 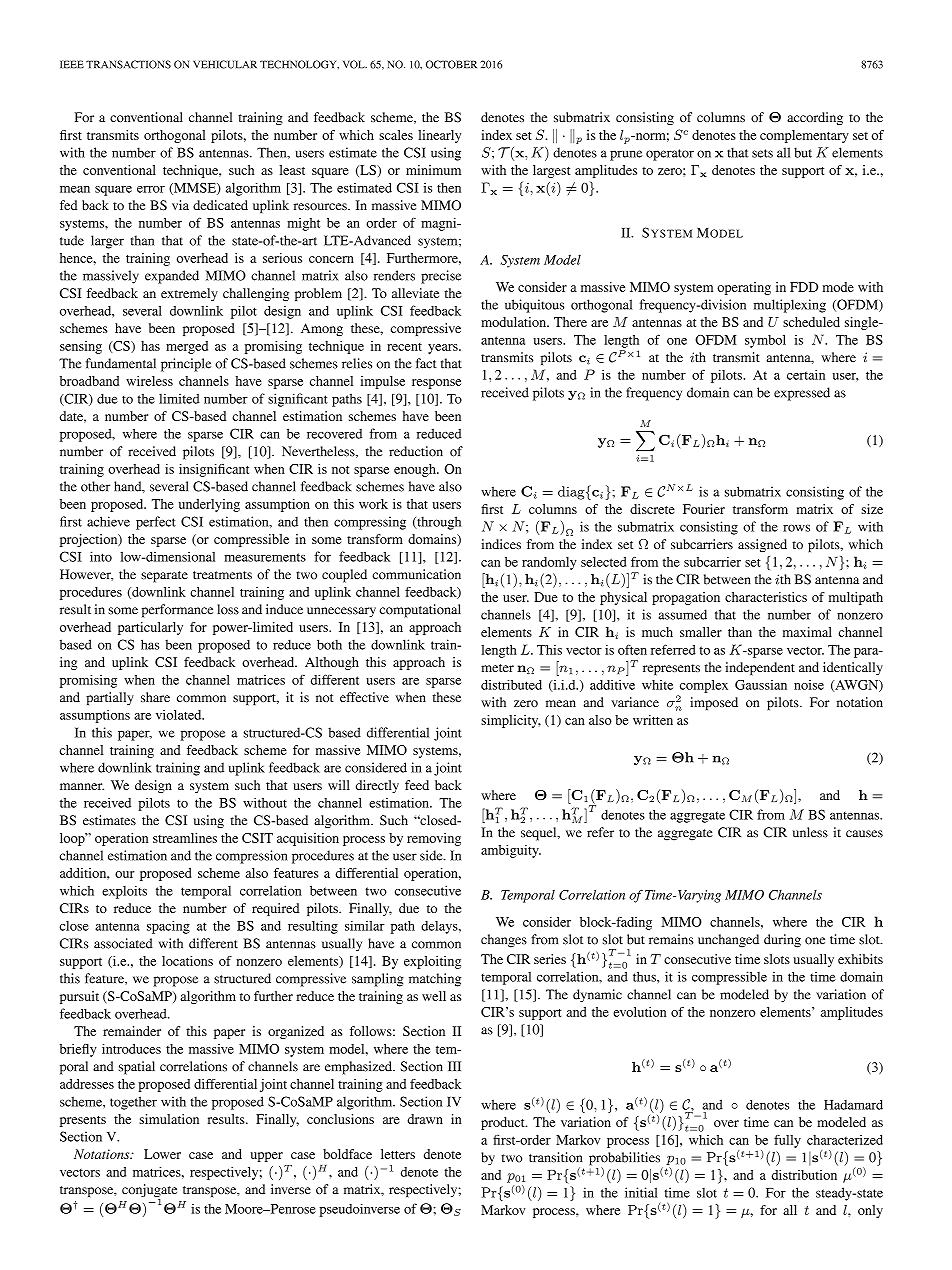 What do you see at coordinates (149, 1192) in the screenshot?
I see `conjugate` at bounding box center [149, 1192].
